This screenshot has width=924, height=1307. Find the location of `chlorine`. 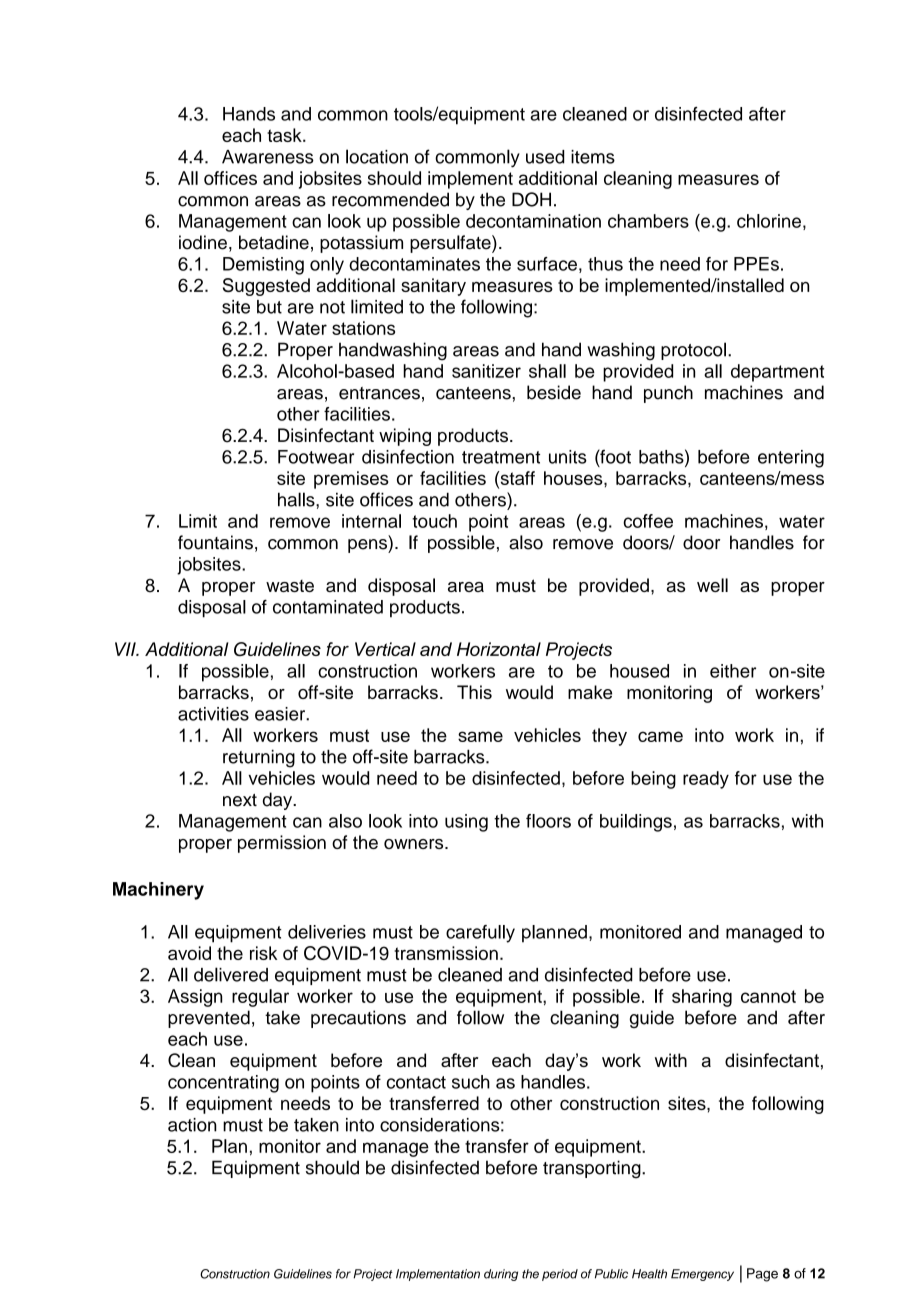

chlorine is located at coordinates (769, 221).
